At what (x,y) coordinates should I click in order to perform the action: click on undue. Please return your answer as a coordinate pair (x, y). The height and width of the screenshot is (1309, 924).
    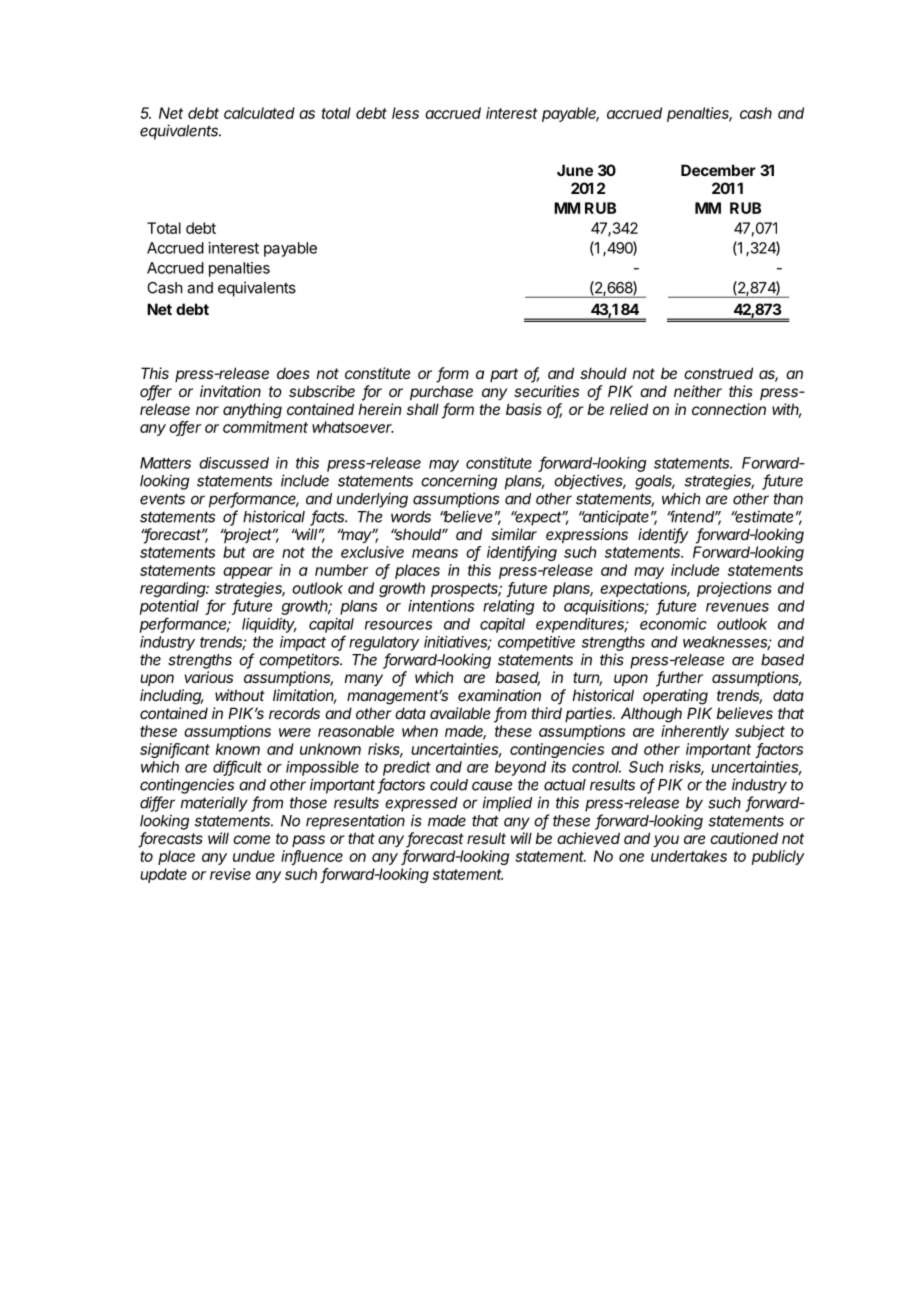
    Looking at the image, I should click on (254, 856).
